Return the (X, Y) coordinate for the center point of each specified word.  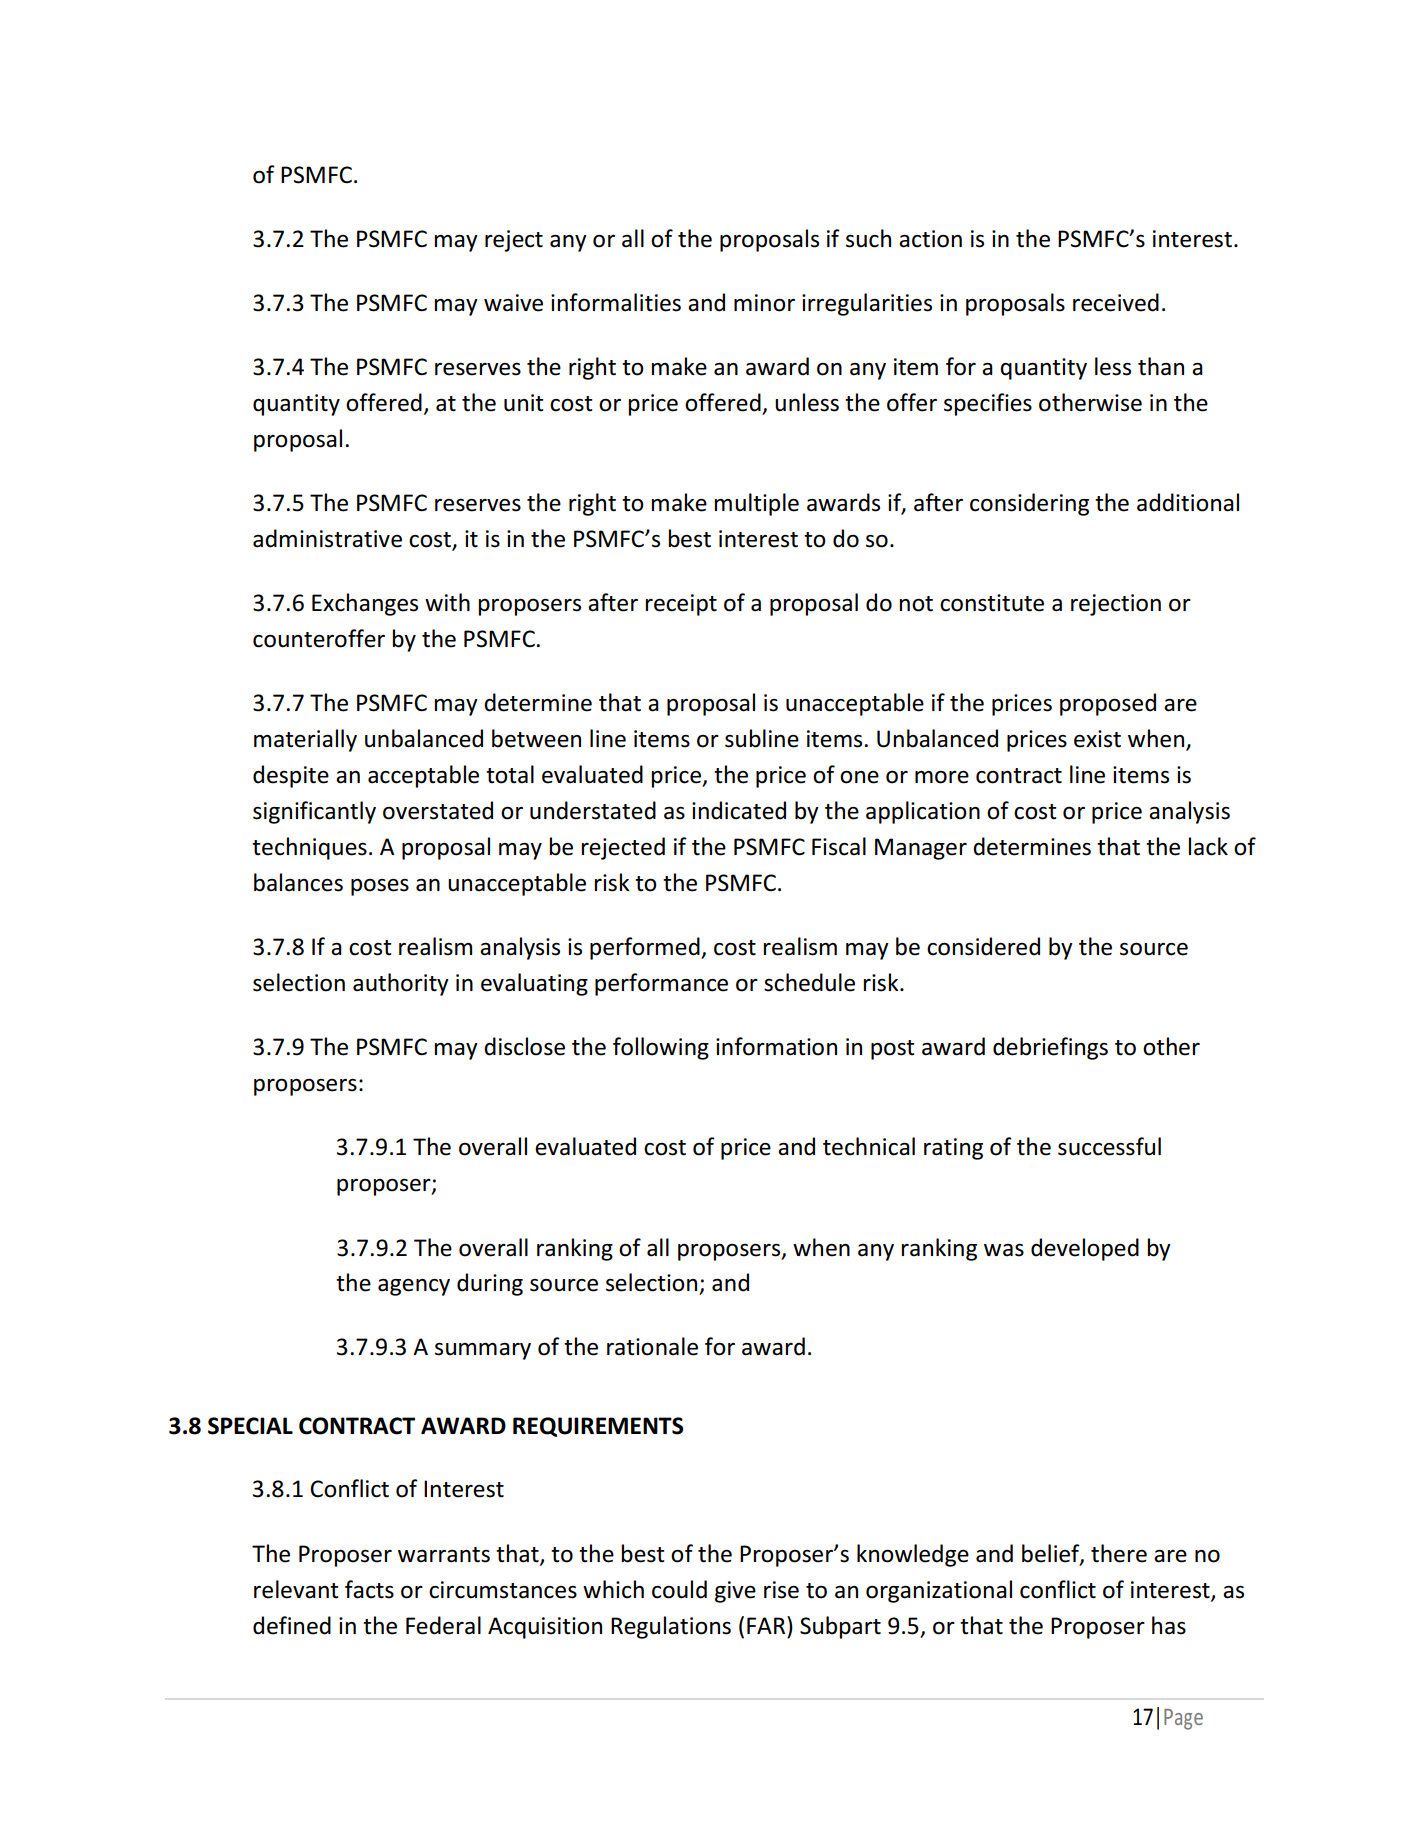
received (1116, 302)
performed (646, 948)
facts (369, 1589)
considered (983, 946)
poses (380, 887)
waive (513, 303)
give (735, 1592)
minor (764, 303)
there (1119, 1553)
